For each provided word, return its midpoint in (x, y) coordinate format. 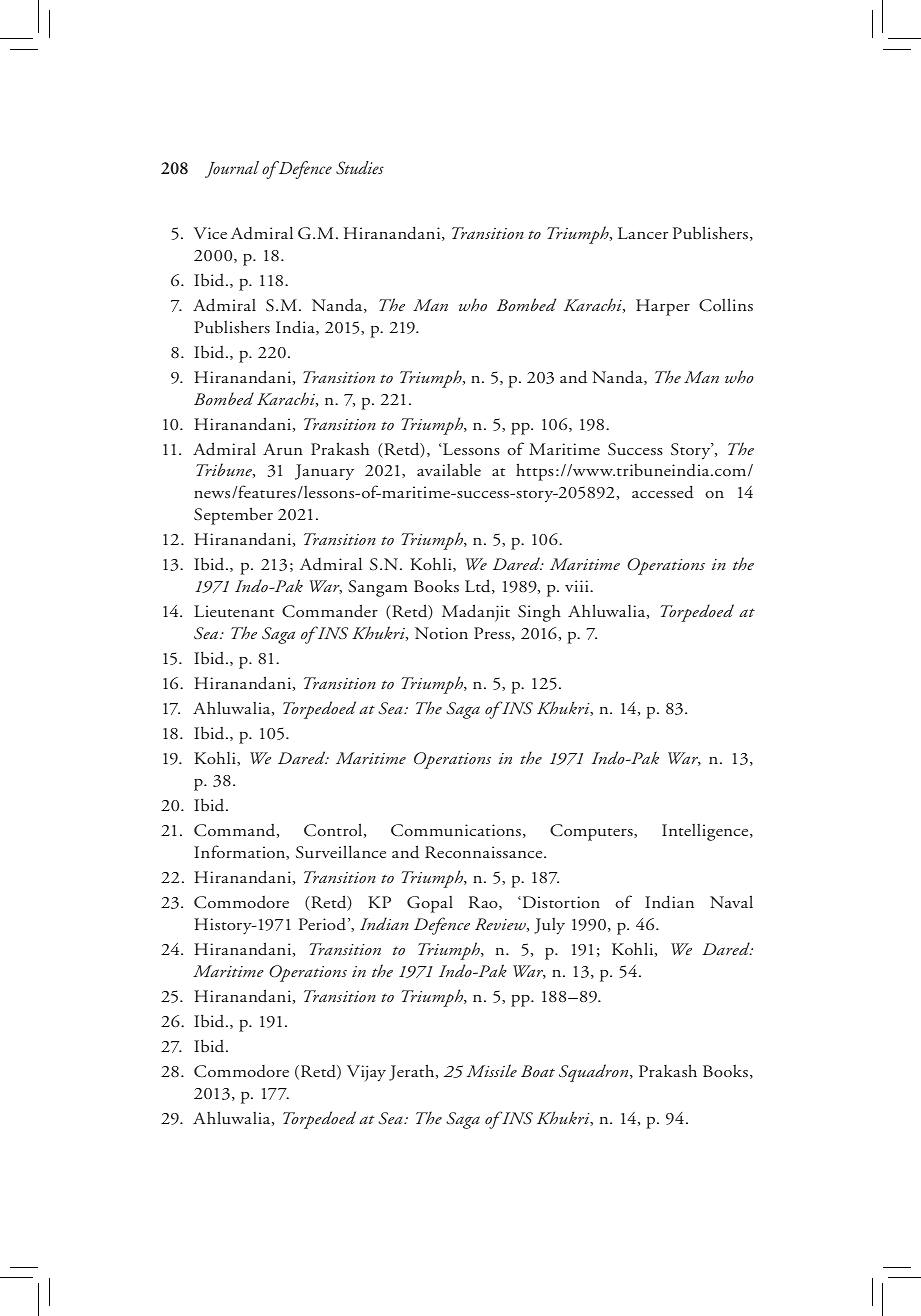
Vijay (366, 1073)
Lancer (643, 233)
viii (578, 586)
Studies (360, 168)
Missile (492, 1070)
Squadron (595, 1073)
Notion (441, 633)
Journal (232, 169)
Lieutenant (234, 611)
